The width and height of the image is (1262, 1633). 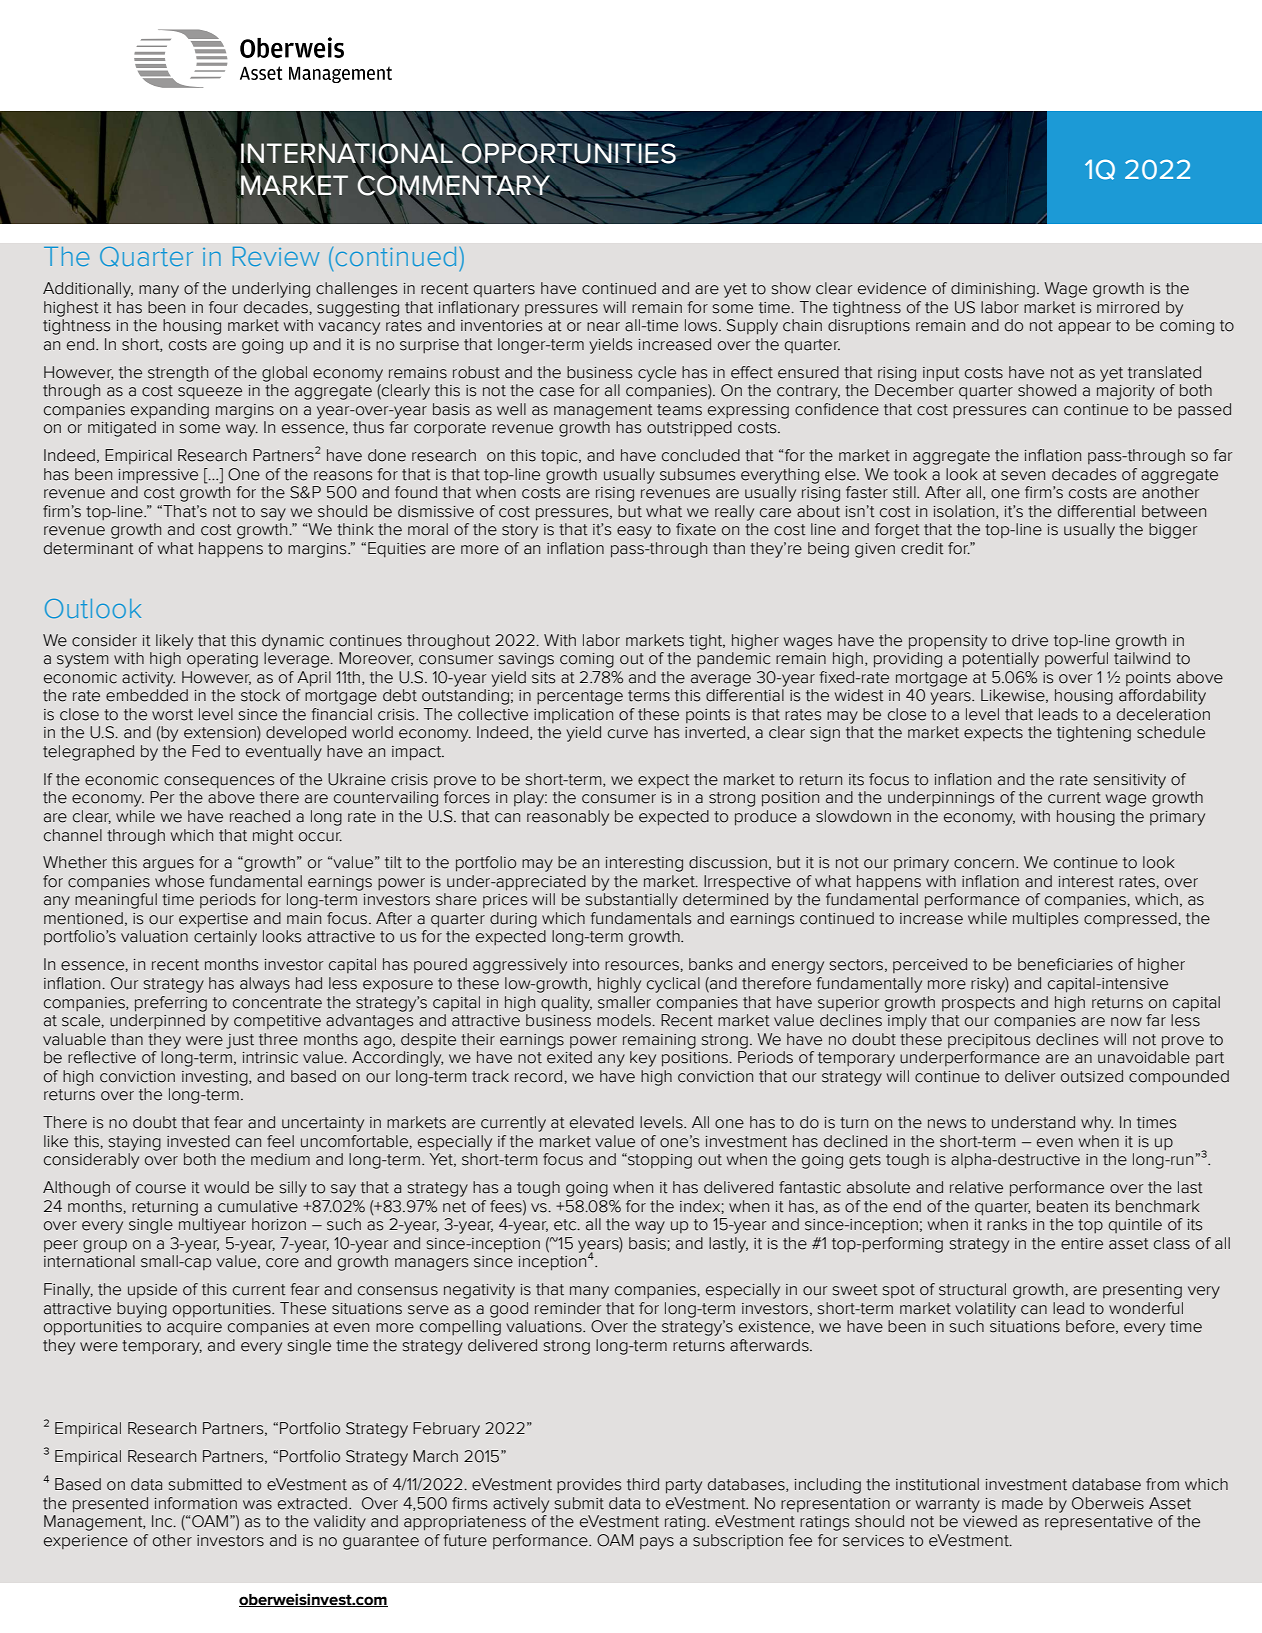 I want to click on investing, so click(x=216, y=1078).
